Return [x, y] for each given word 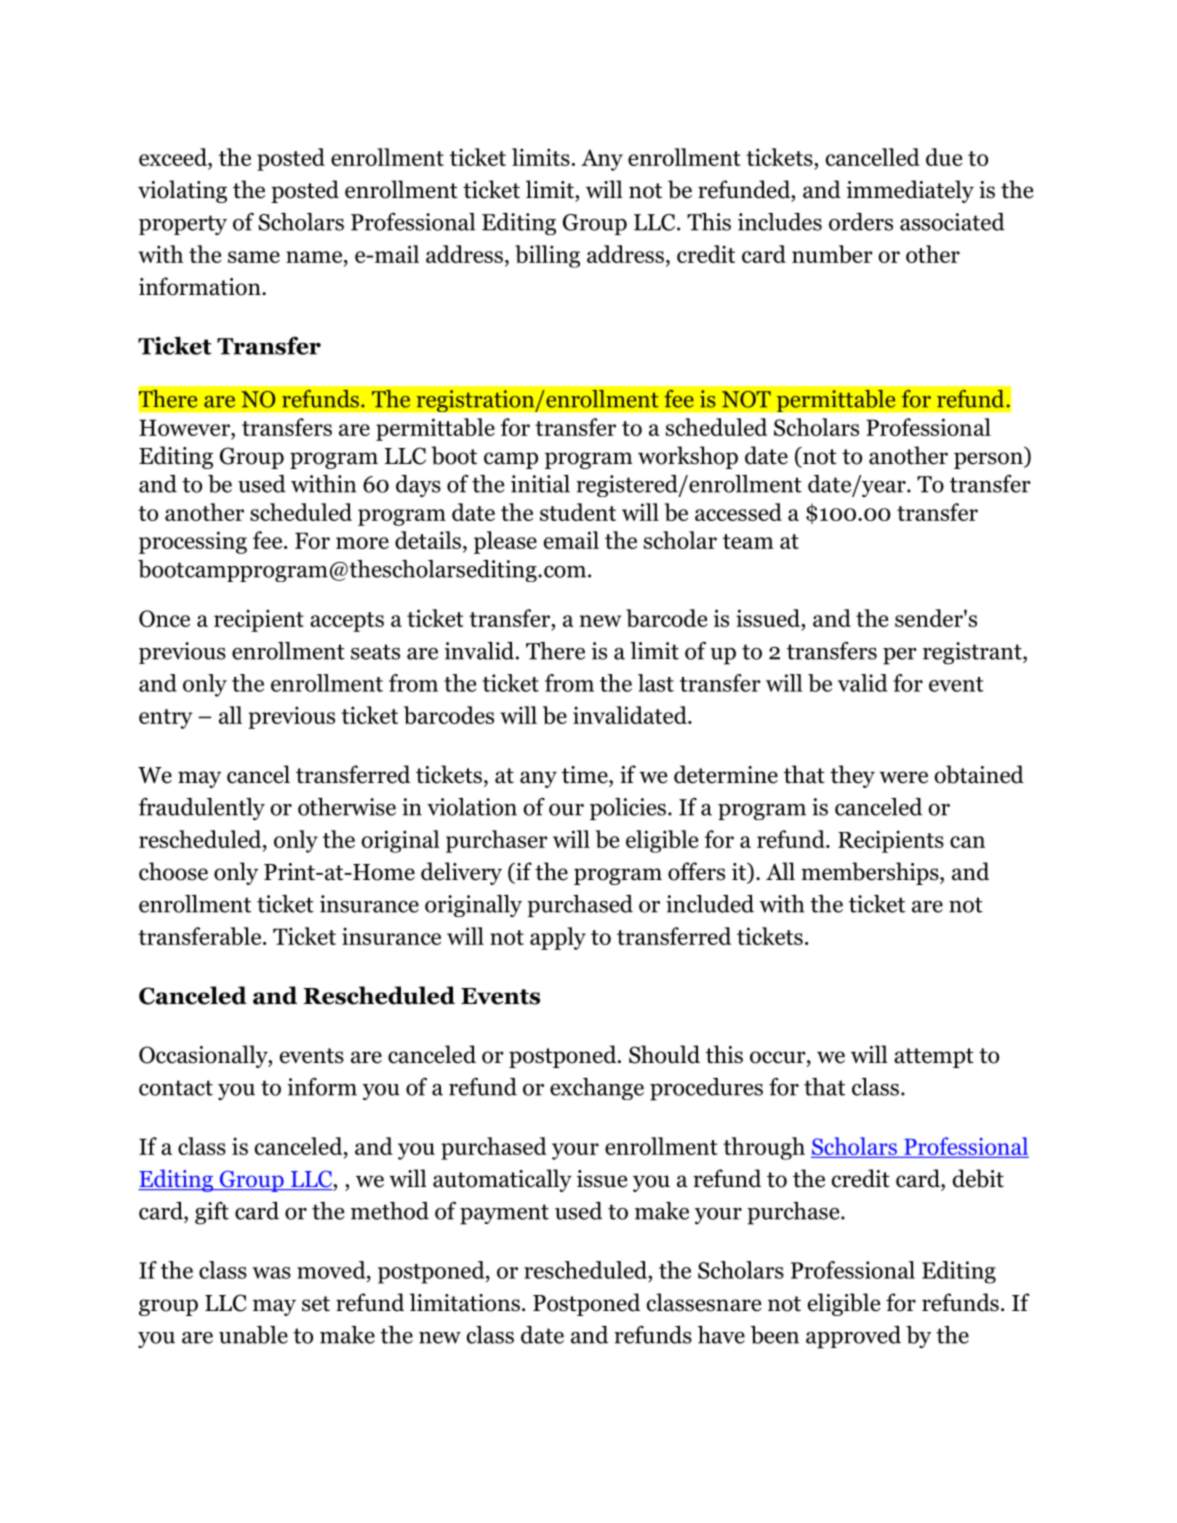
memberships [871, 873]
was [272, 1273]
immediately [910, 191]
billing [547, 256]
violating [182, 191]
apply [558, 938]
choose [173, 871]
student [578, 512]
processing [193, 542]
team [748, 541]
